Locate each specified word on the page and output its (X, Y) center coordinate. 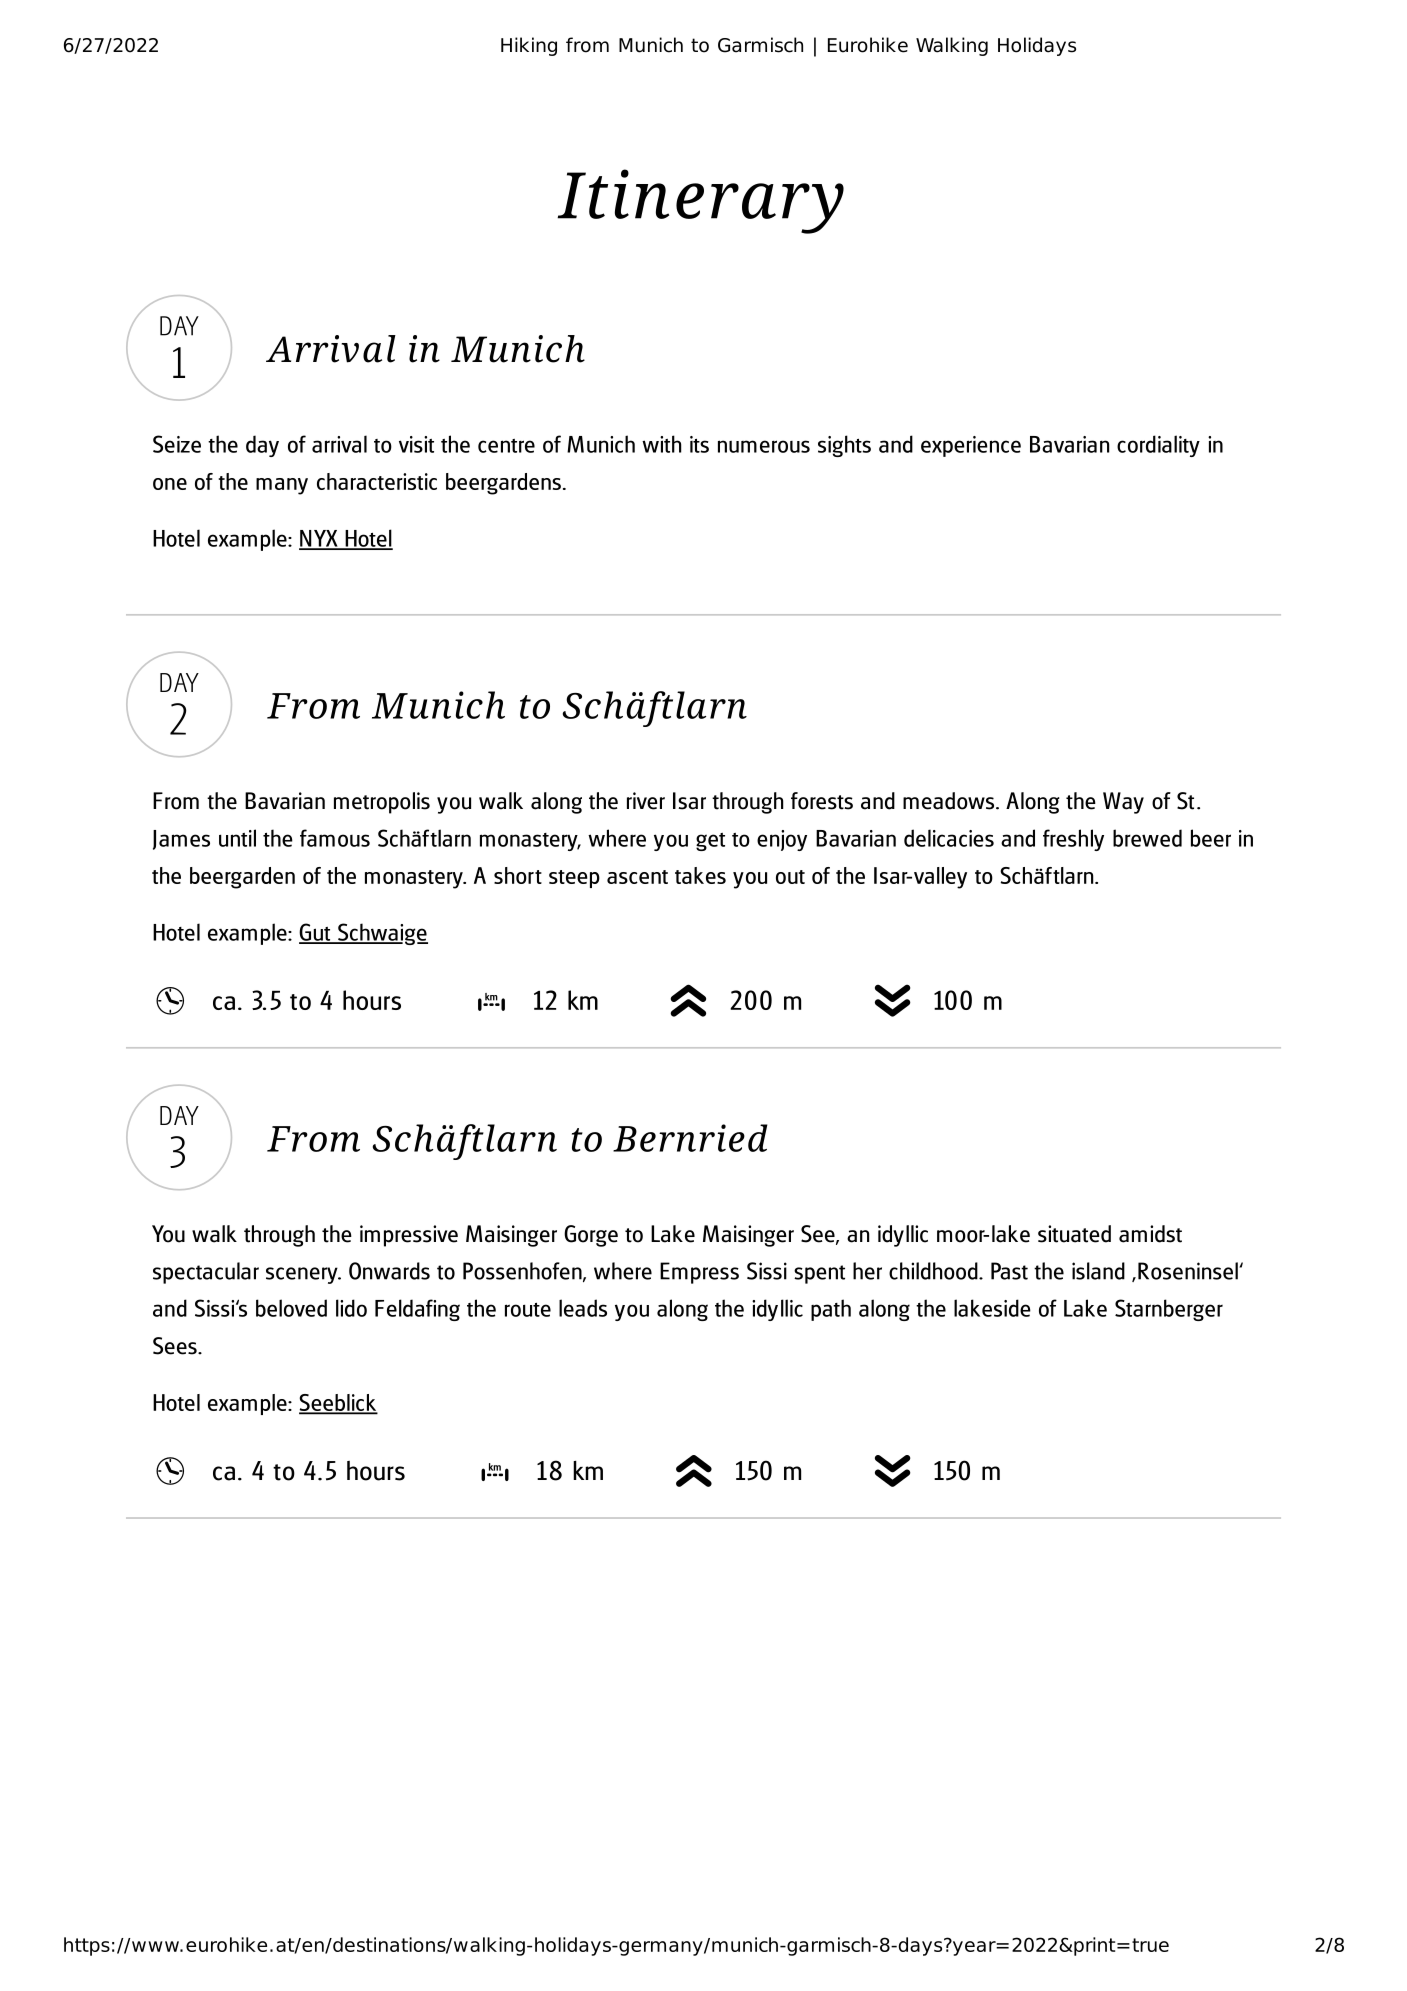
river (646, 801)
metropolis (382, 803)
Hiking (529, 46)
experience (971, 446)
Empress (699, 1273)
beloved (291, 1308)
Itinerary (700, 201)
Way (1123, 803)
